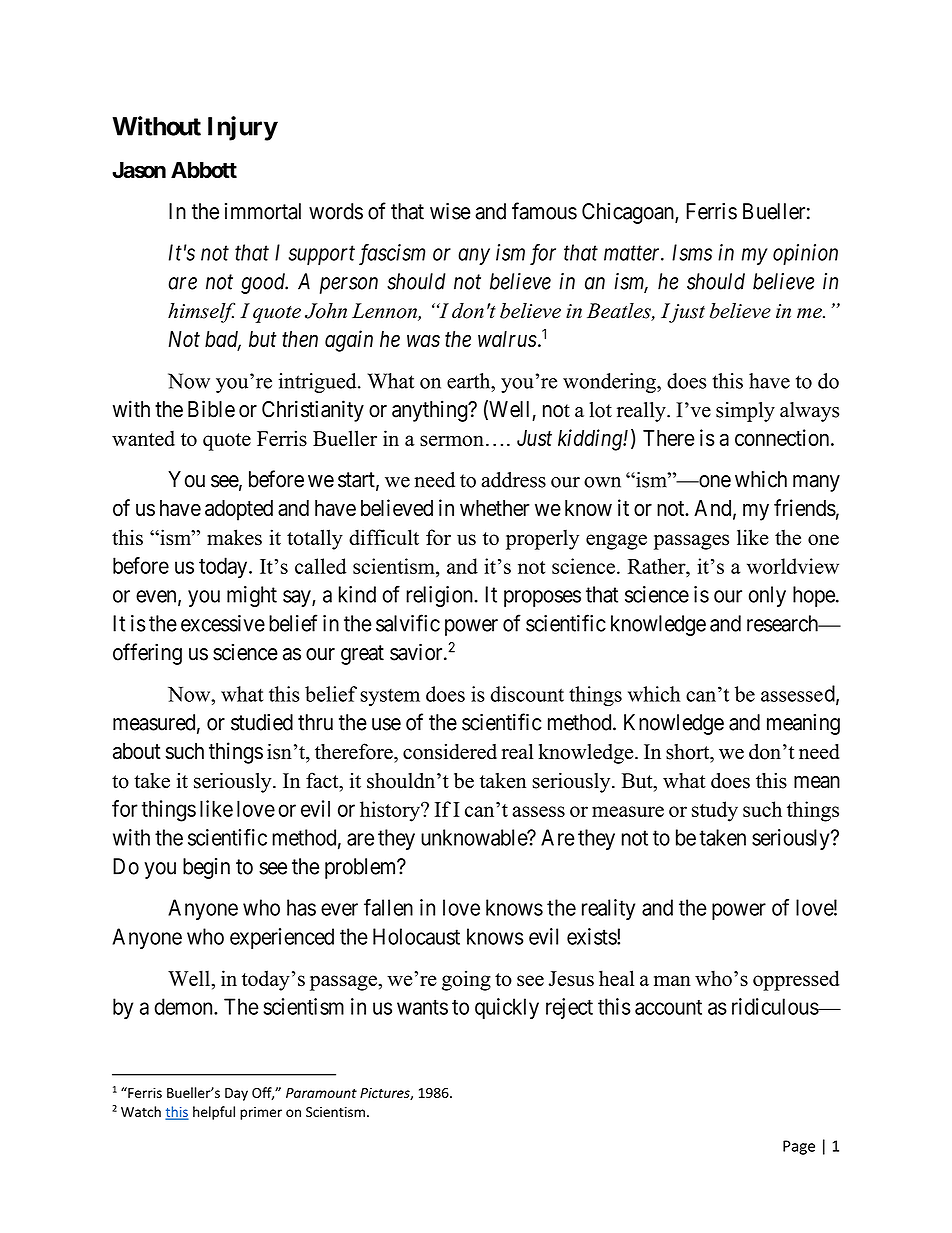 This screenshot has width=952, height=1233. Describe the element at coordinates (692, 252) in the screenshot. I see `Isms` at that location.
